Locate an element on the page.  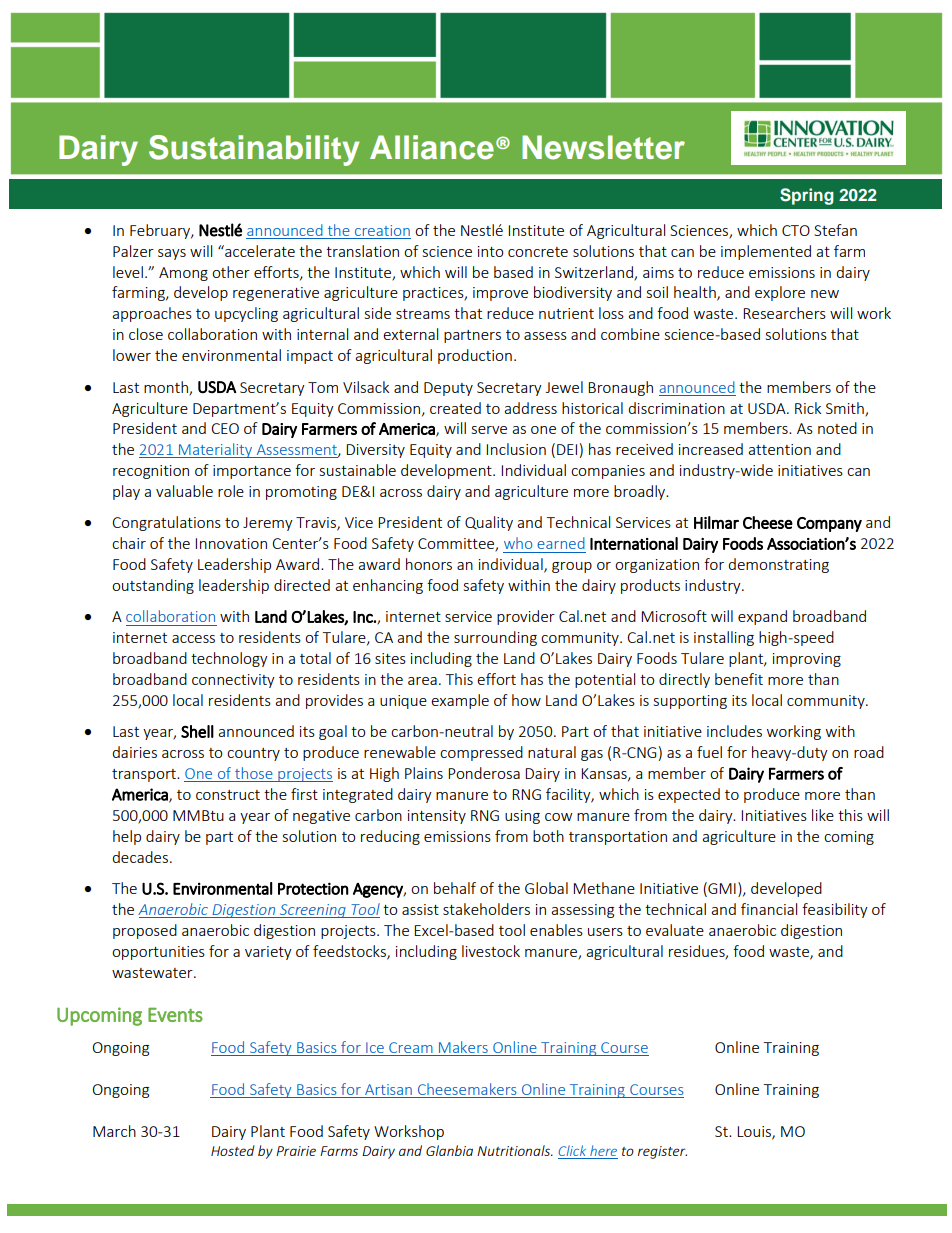
access is located at coordinates (193, 639).
